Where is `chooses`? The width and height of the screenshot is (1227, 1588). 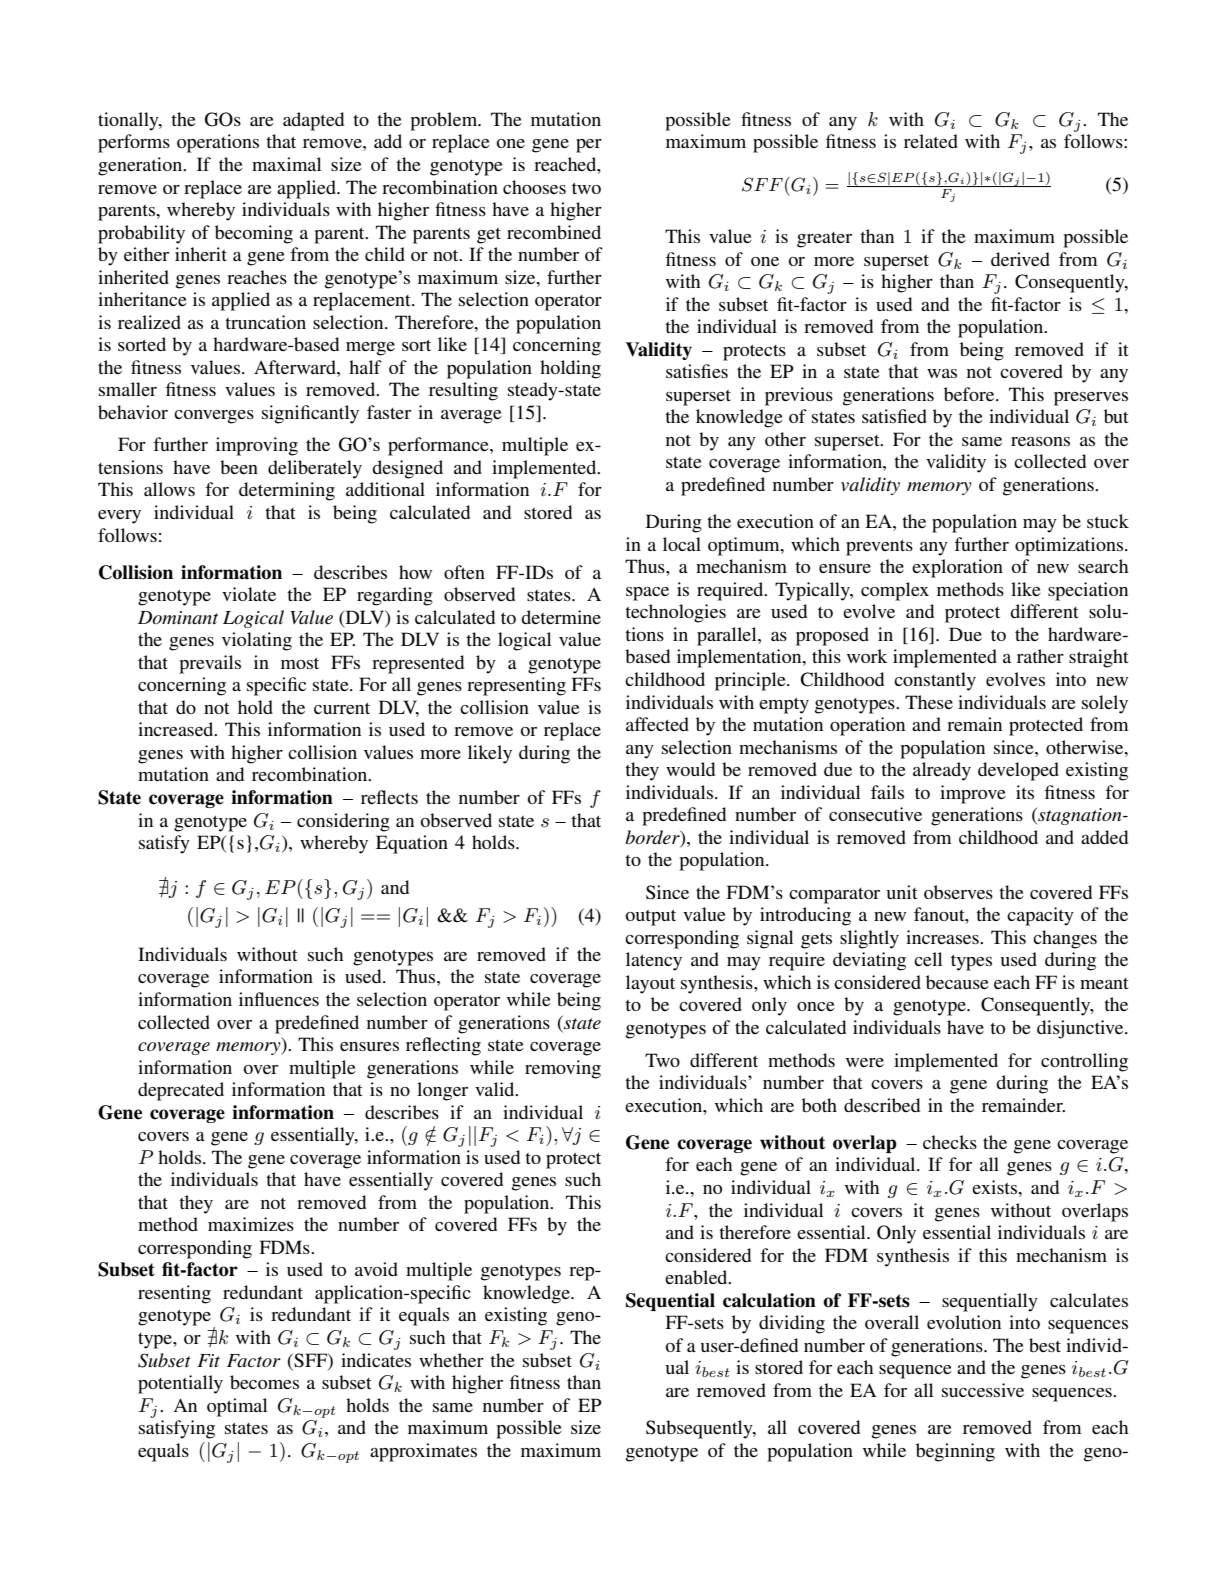 chooses is located at coordinates (534, 187).
